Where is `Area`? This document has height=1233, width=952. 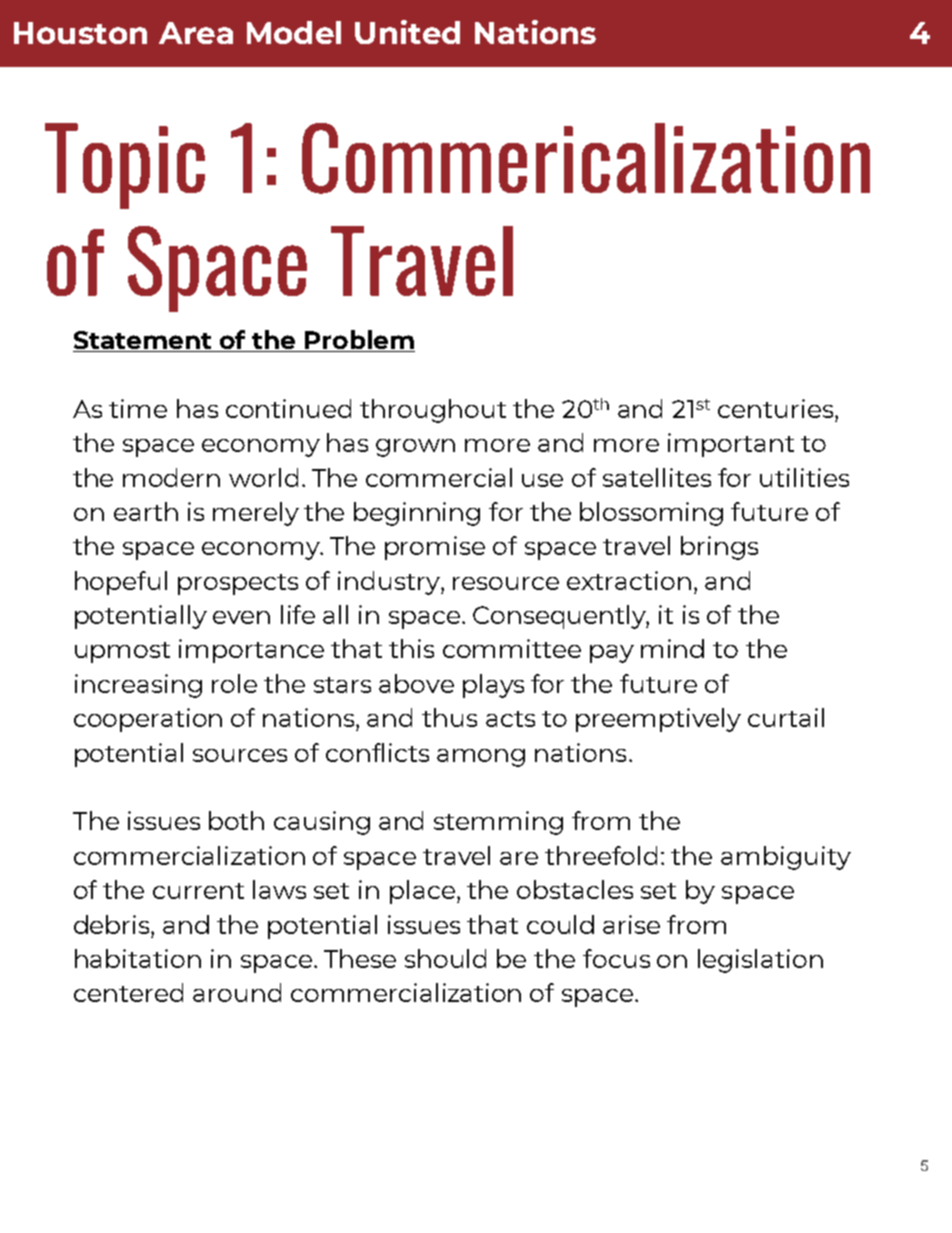
Area is located at coordinates (196, 33).
